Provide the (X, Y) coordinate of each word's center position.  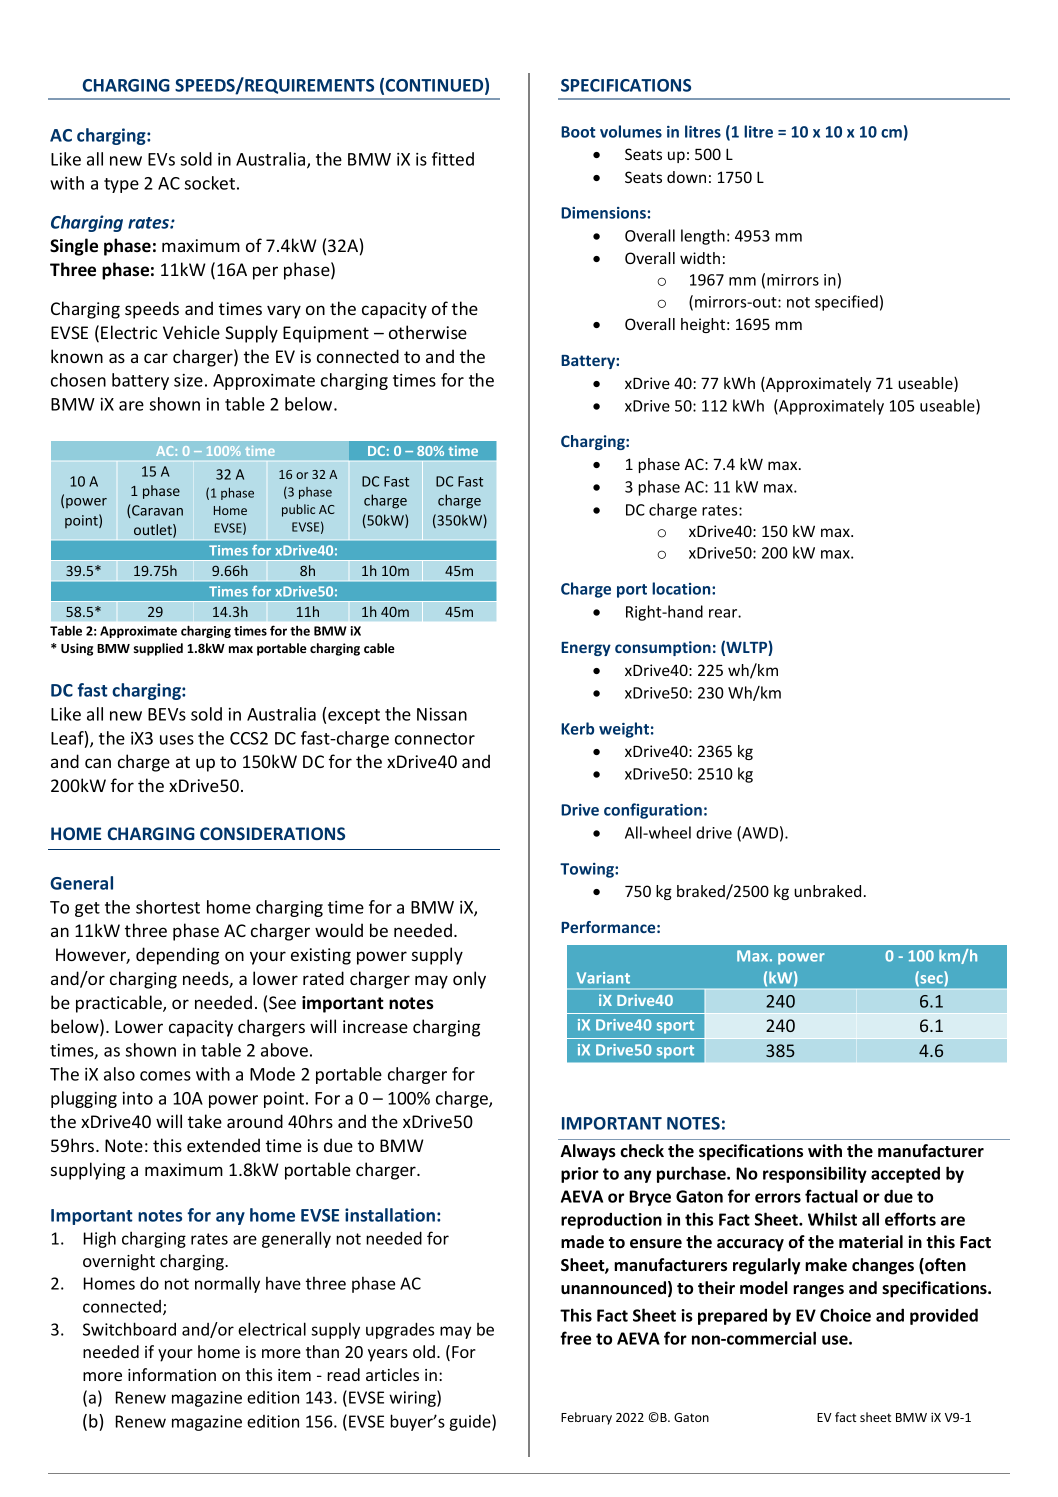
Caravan (157, 510)
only (469, 980)
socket (210, 183)
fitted (453, 159)
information (172, 1374)
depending (177, 956)
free (576, 1338)
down (686, 177)
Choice (845, 1315)
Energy (586, 649)
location (682, 588)
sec (931, 980)
